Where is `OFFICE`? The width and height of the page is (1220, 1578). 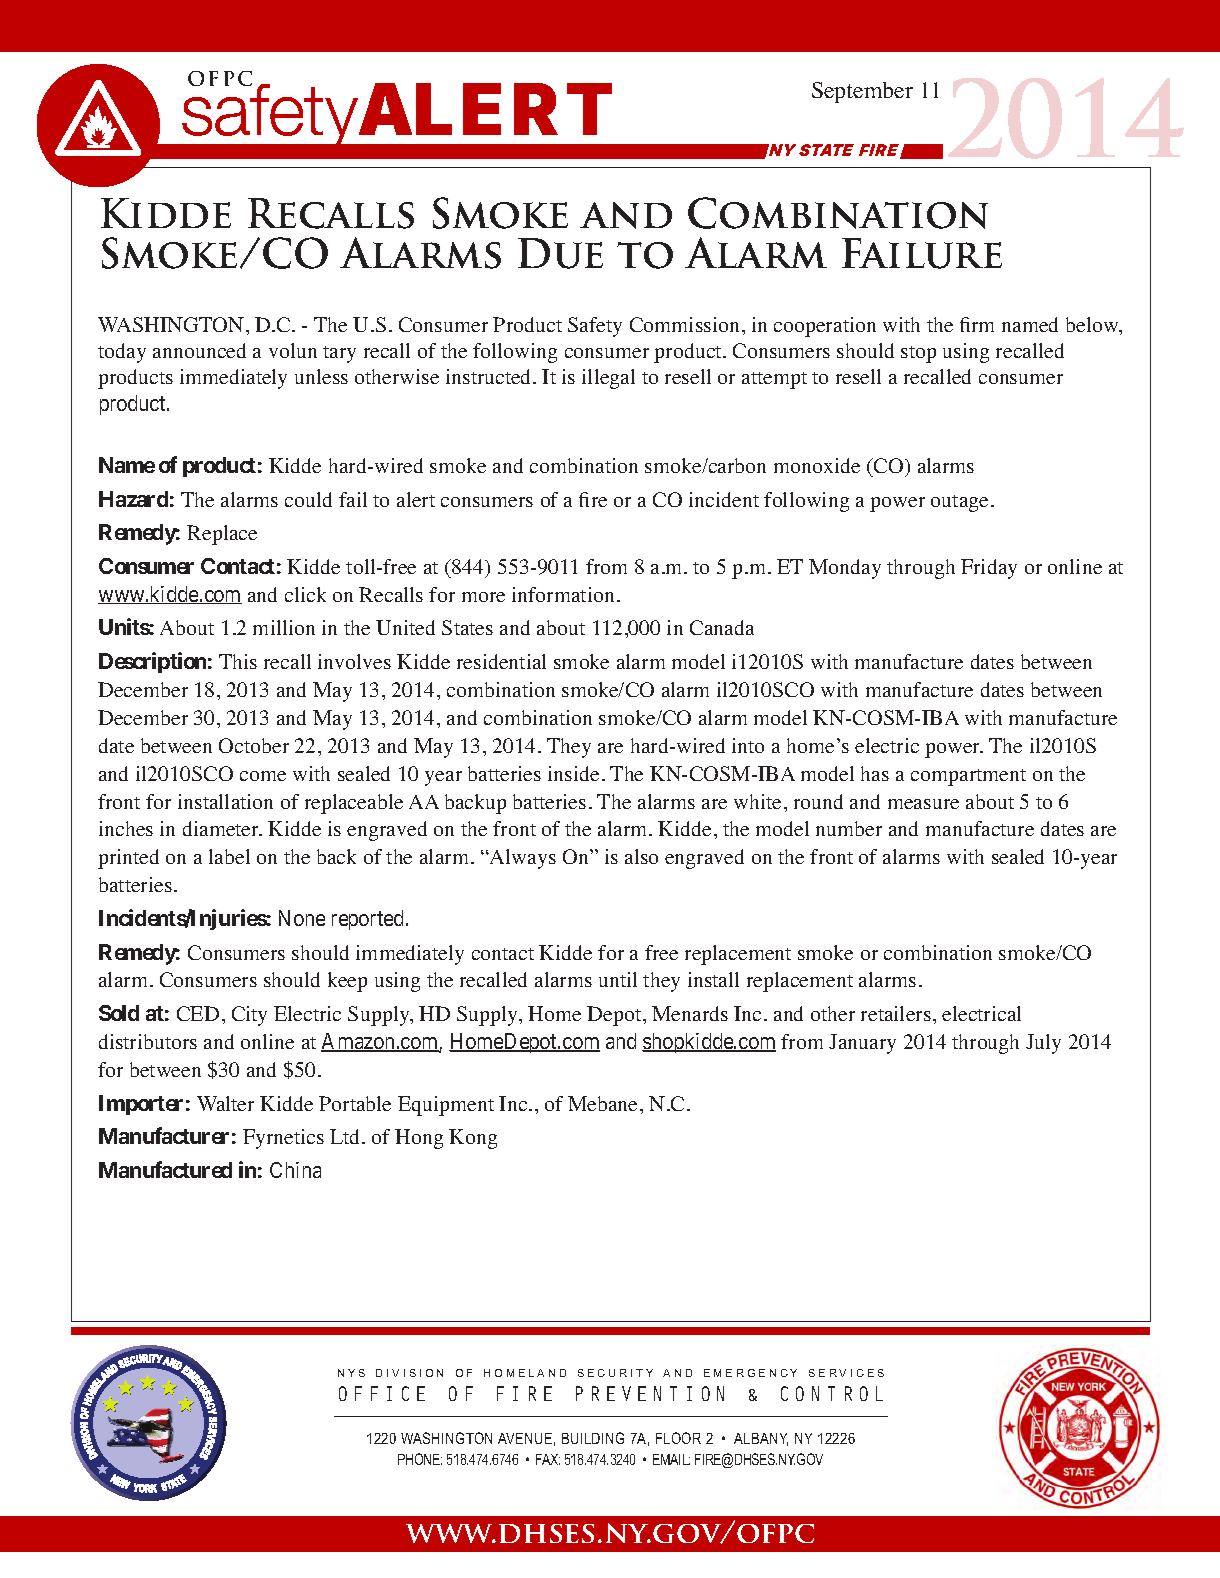 OFFICE is located at coordinates (382, 1393).
